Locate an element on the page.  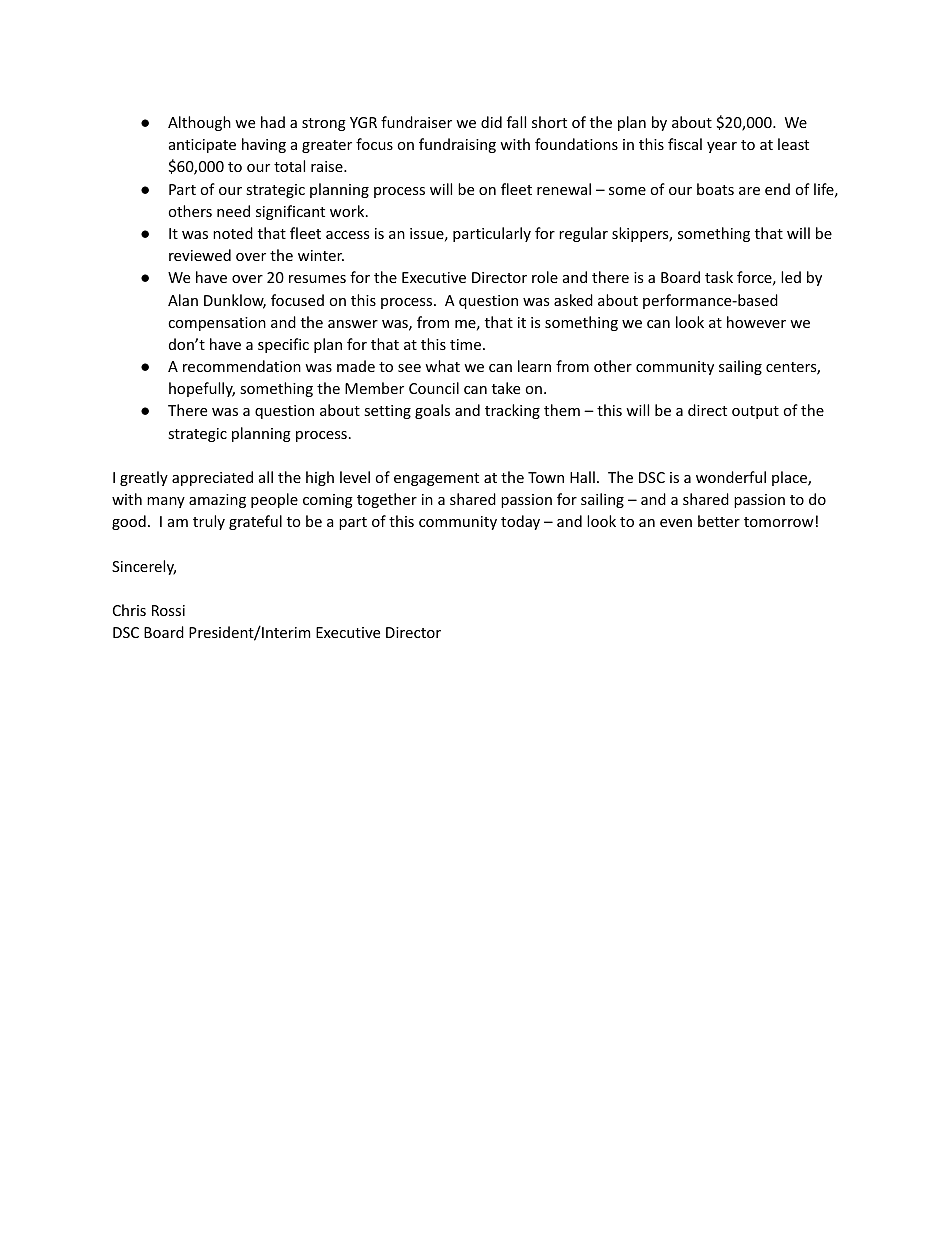
year is located at coordinates (722, 147).
